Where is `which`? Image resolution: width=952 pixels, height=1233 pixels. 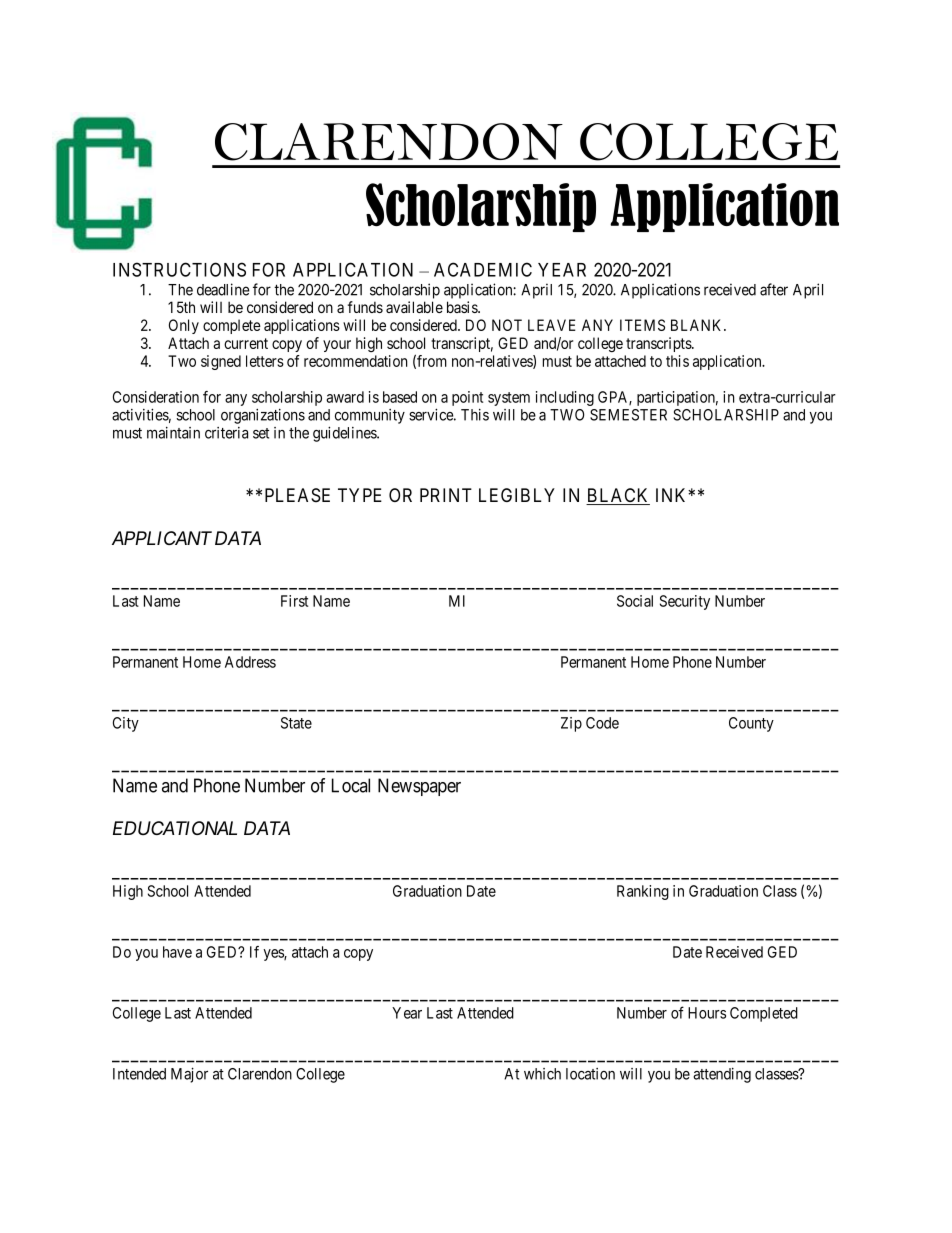
which is located at coordinates (542, 1074).
